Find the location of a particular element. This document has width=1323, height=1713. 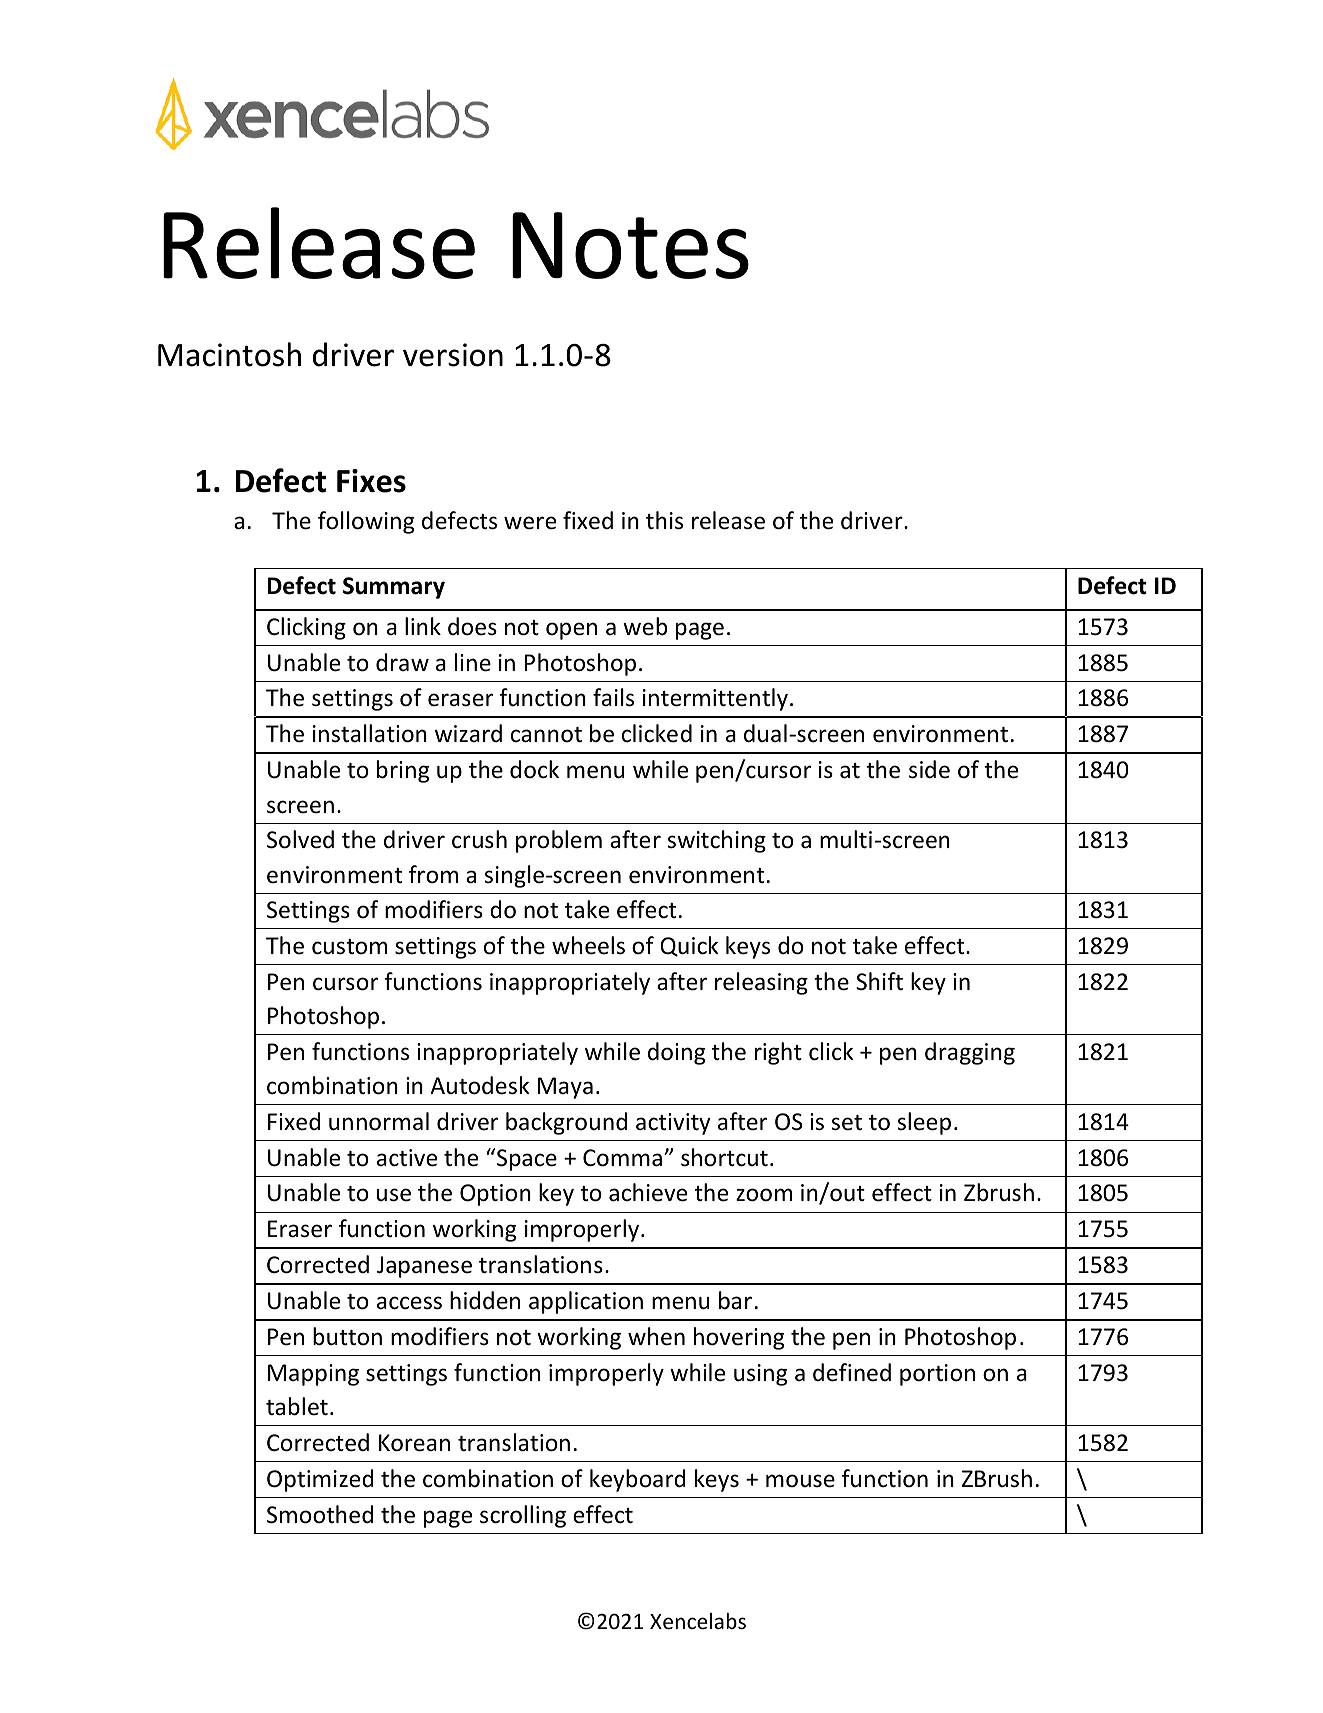

Optimized is located at coordinates (320, 1480).
